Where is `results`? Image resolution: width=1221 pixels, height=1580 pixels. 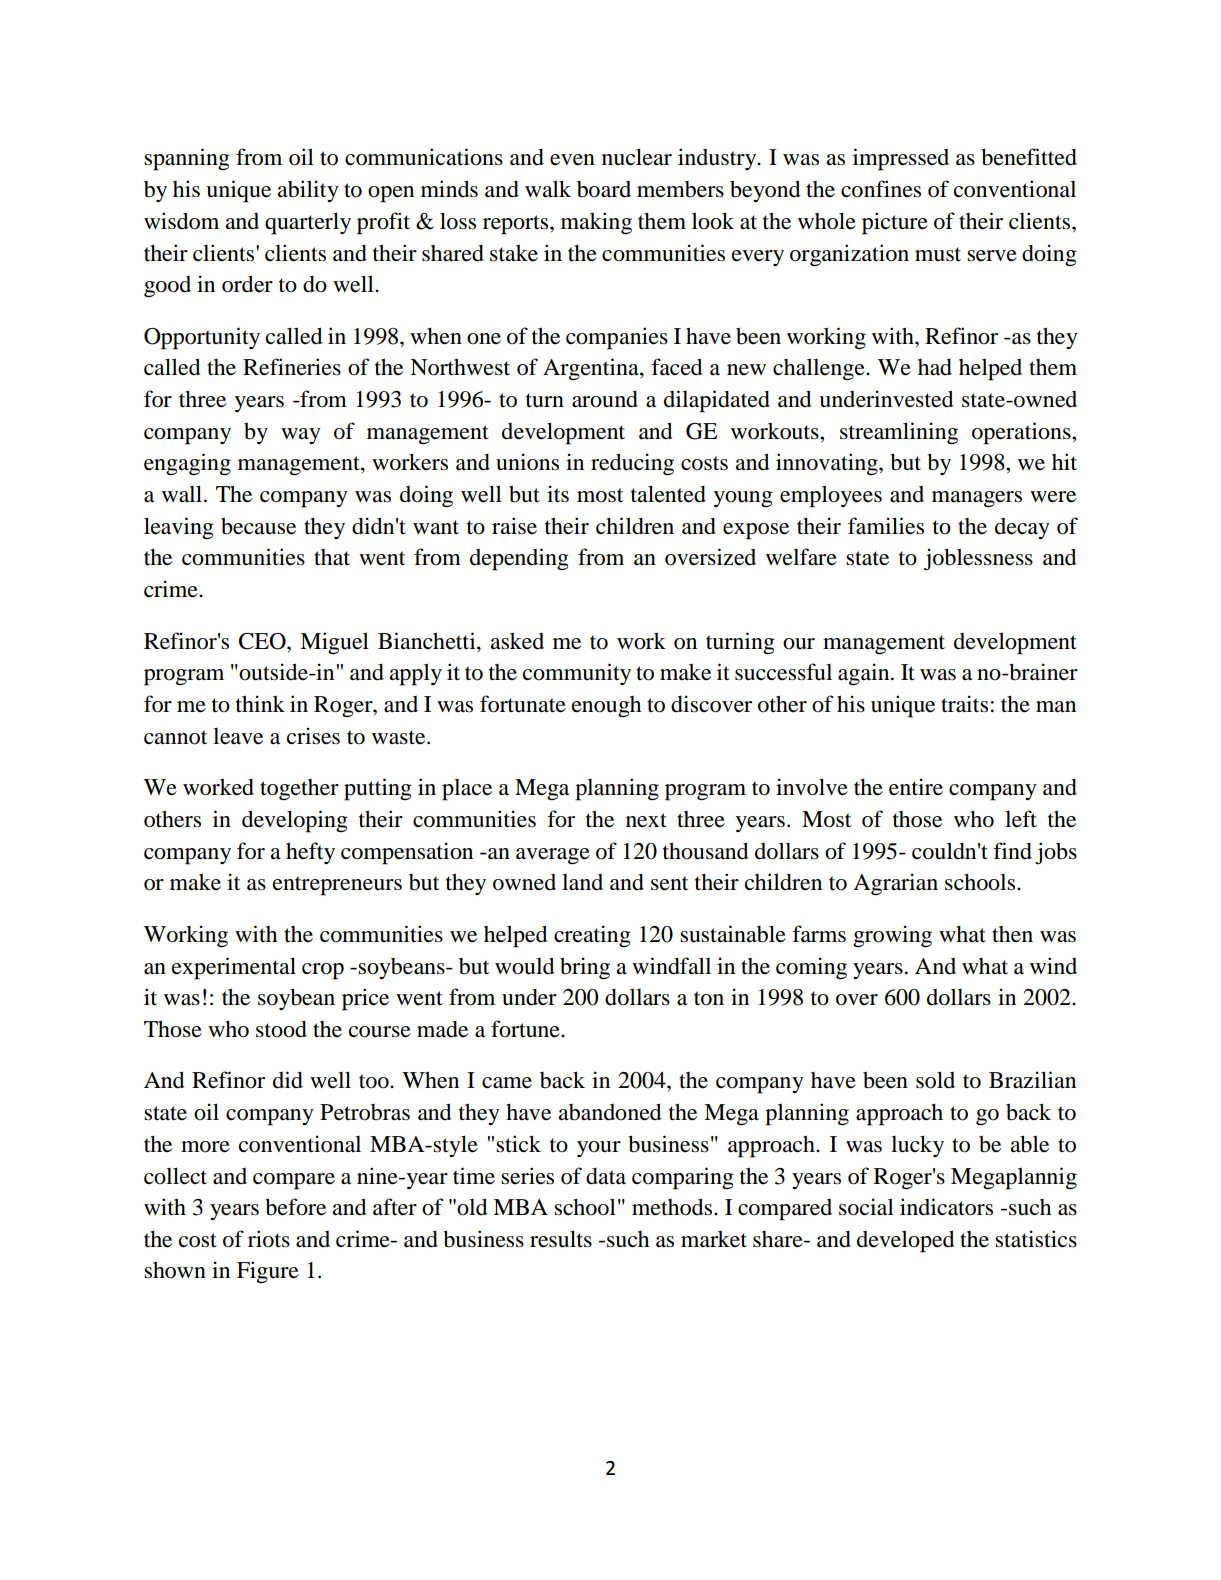 results is located at coordinates (561, 1239).
